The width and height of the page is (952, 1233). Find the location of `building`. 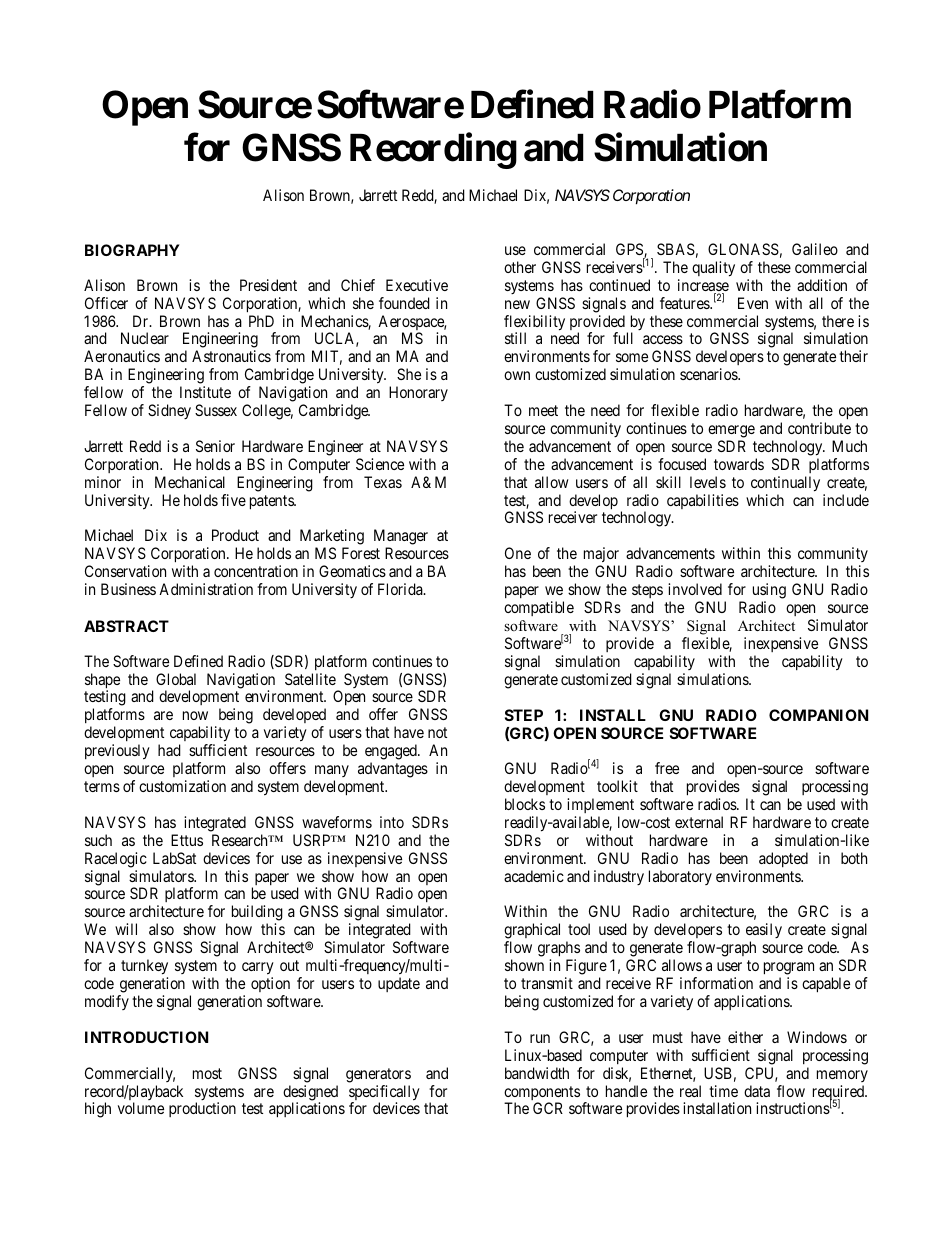

building is located at coordinates (257, 914).
